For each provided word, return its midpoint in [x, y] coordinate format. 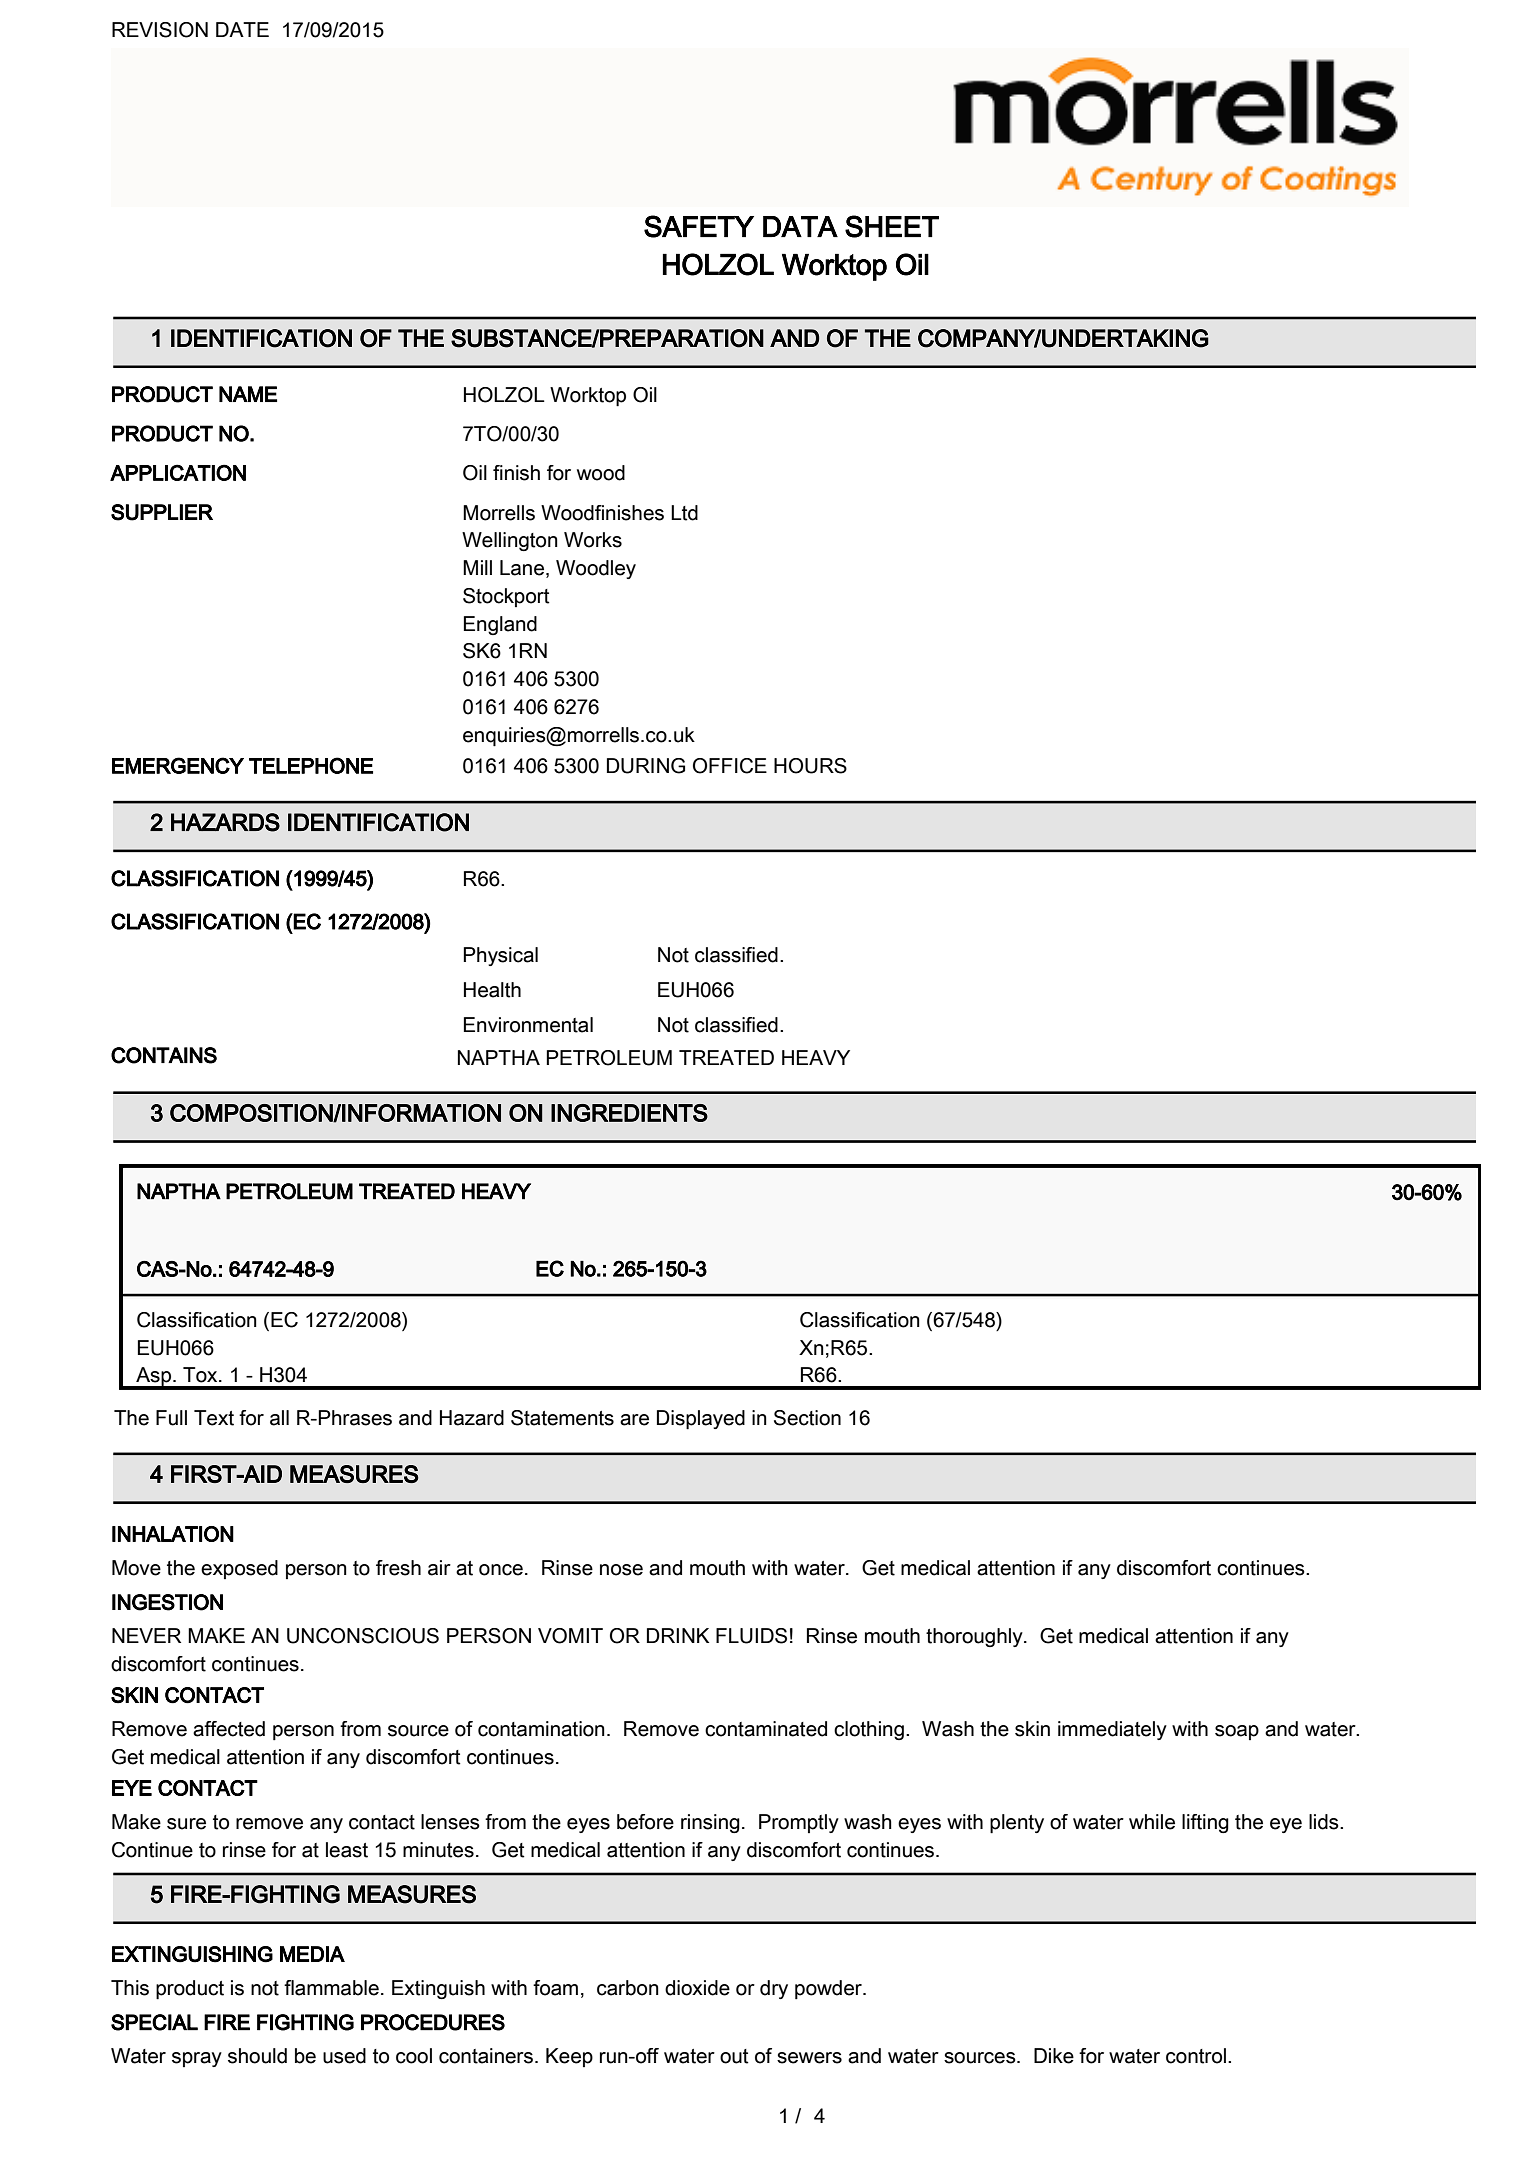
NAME [248, 394]
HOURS [810, 766]
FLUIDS [751, 1636]
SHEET [892, 226]
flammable [331, 1988]
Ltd [684, 513]
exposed [239, 1569]
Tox [201, 1375]
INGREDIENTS [629, 1113]
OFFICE [730, 766]
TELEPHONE [311, 765]
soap [1237, 1732]
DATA [800, 226]
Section [807, 1418]
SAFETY [699, 226]
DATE [242, 29]
